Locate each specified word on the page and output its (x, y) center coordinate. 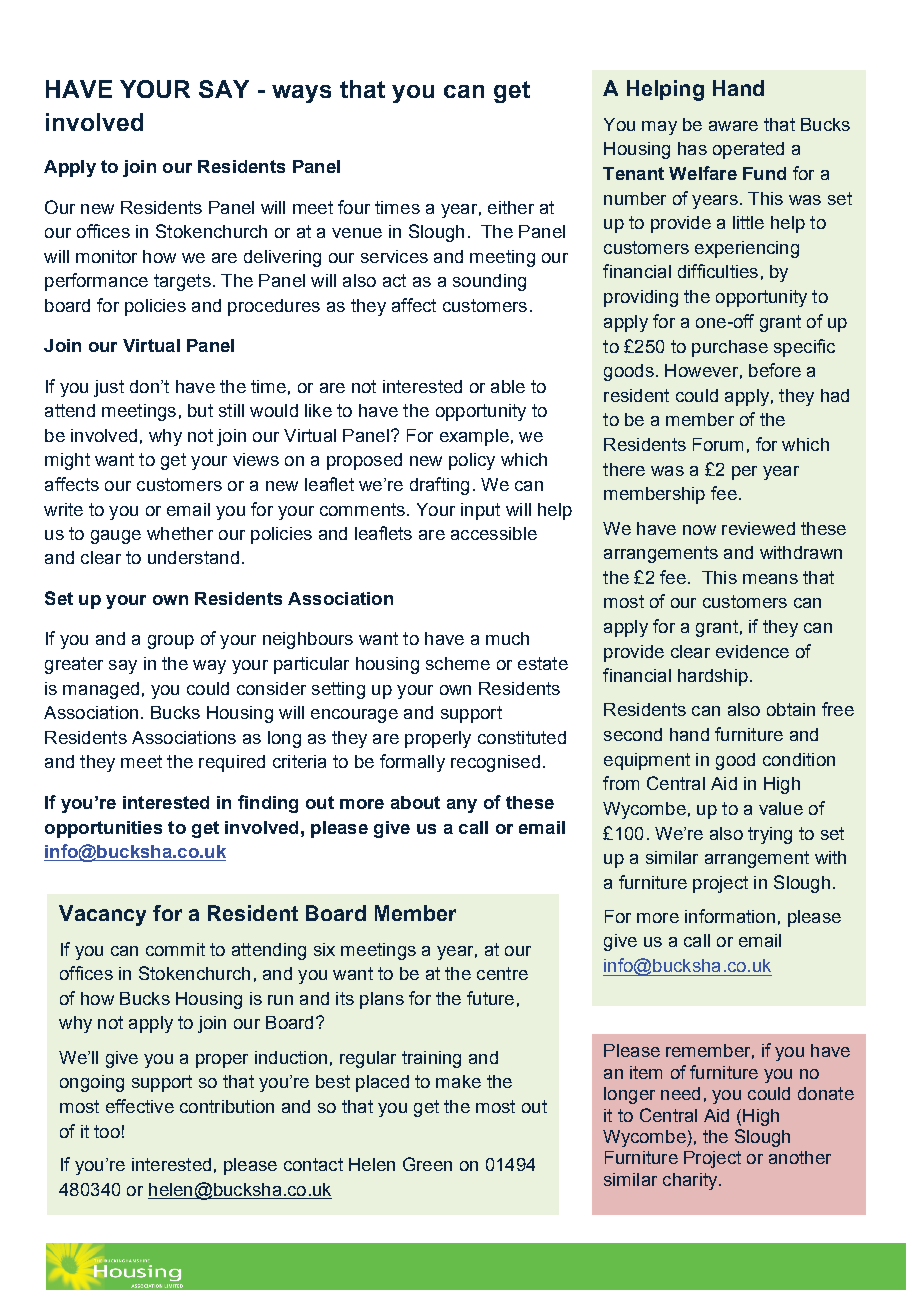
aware (733, 126)
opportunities (103, 829)
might (67, 461)
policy (472, 461)
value (781, 808)
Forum (718, 444)
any (462, 806)
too (107, 1131)
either (511, 207)
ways (301, 94)
